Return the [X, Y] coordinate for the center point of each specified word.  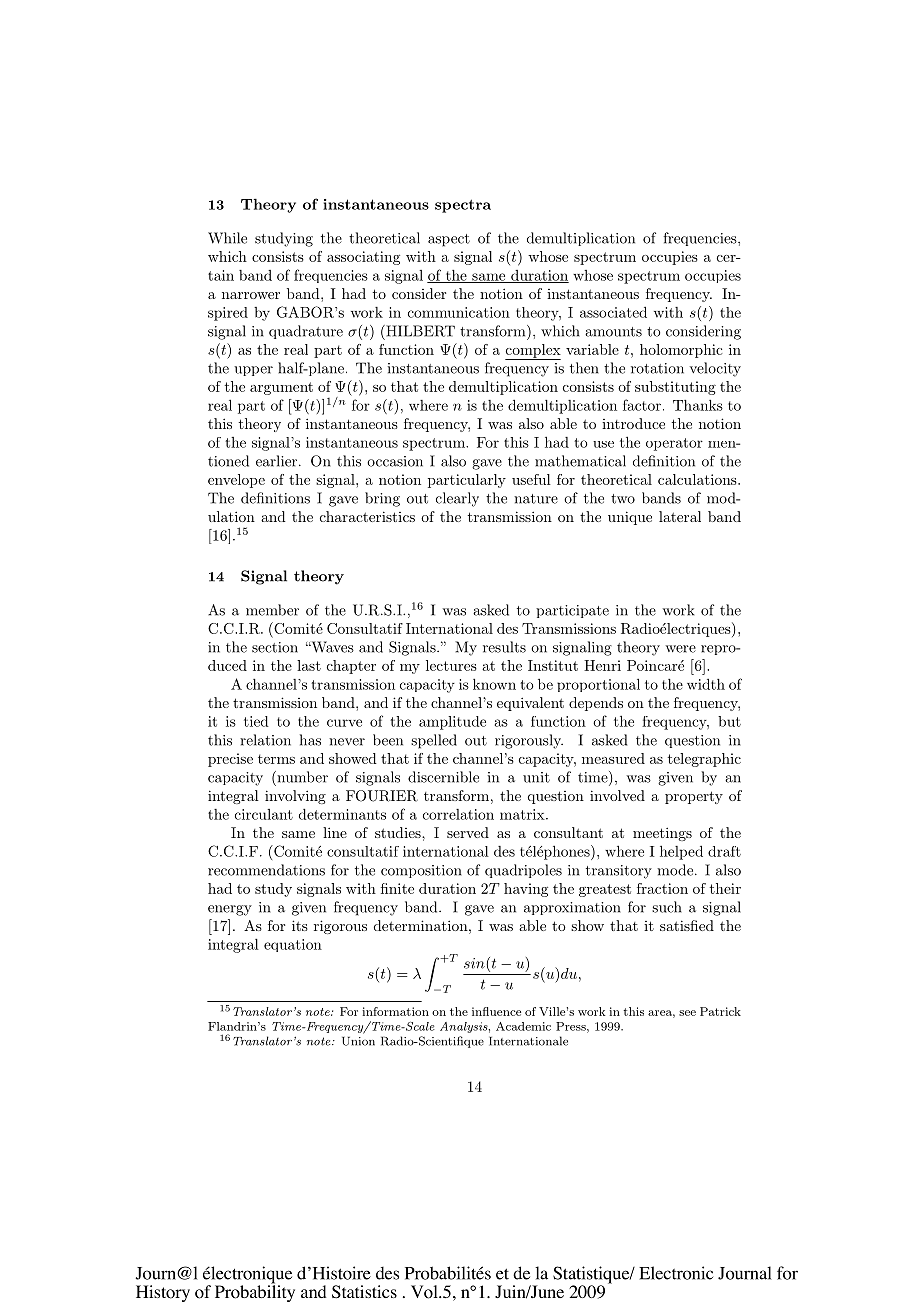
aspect [449, 240]
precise [230, 760]
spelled [434, 741]
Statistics [364, 1292]
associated [613, 312]
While [227, 238]
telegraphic [704, 760]
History [163, 1293]
